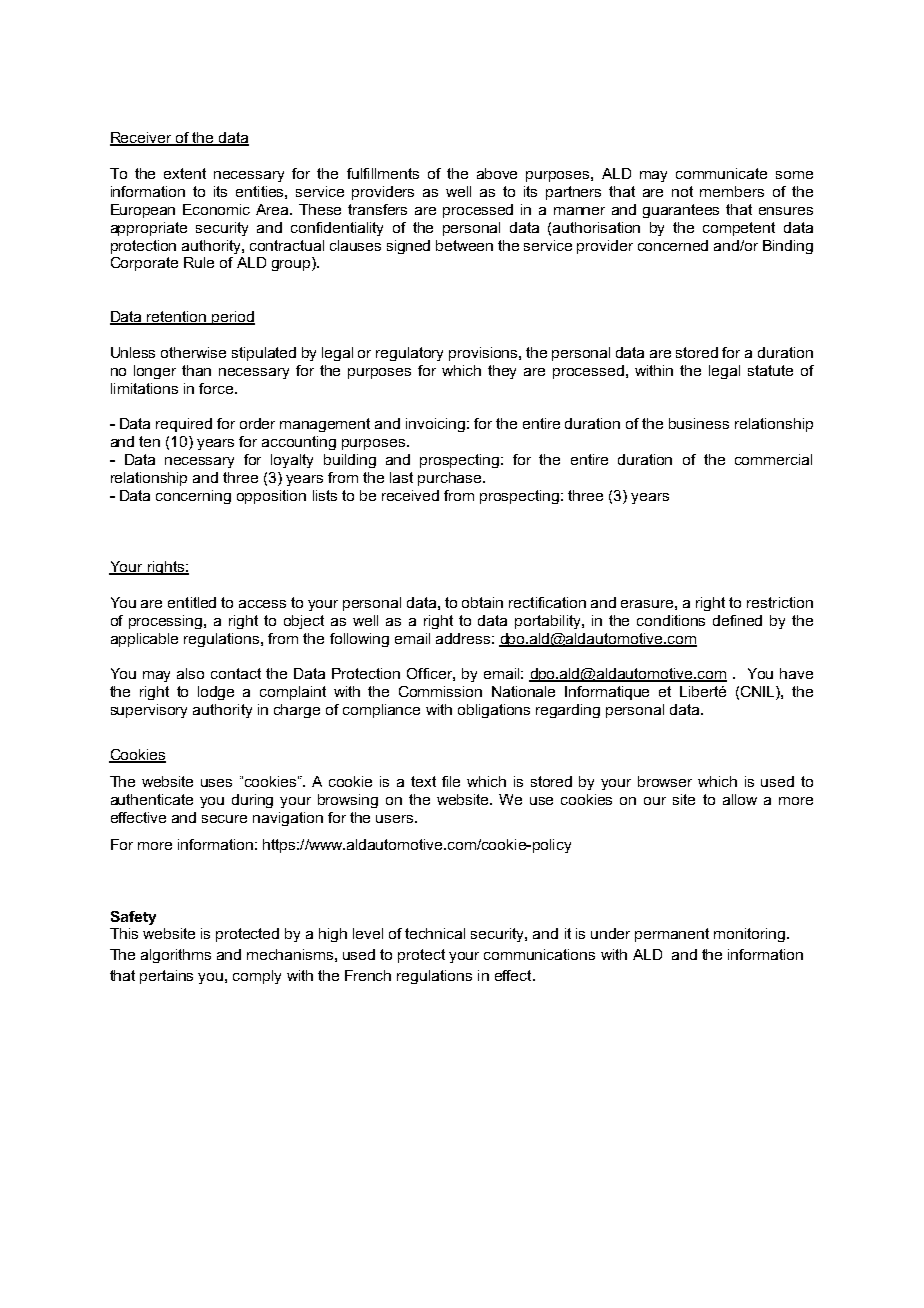 This document has width=924, height=1308. What do you see at coordinates (721, 173) in the document?
I see `communicate` at bounding box center [721, 173].
